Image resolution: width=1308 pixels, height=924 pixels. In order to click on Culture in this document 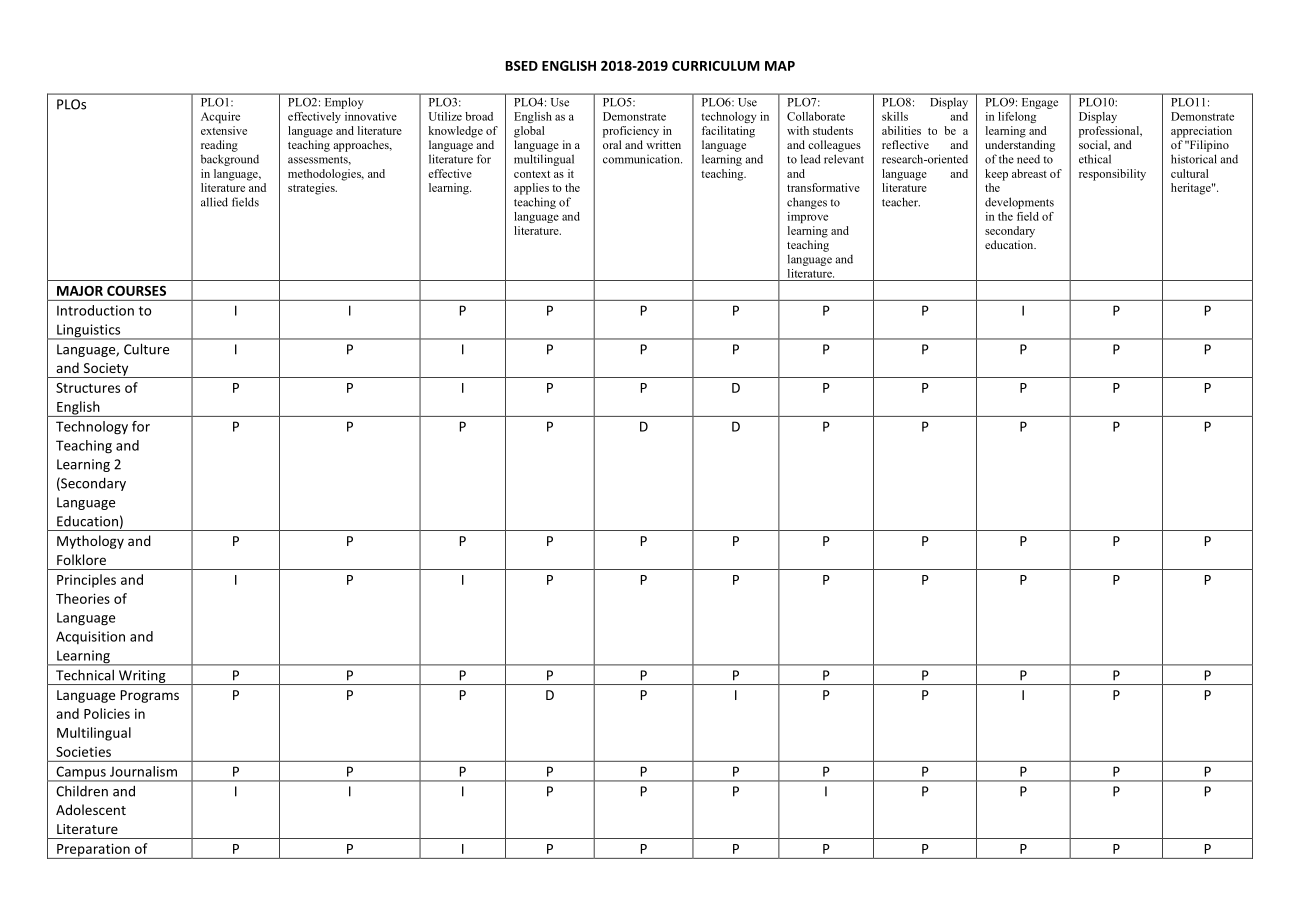, I will do `click(146, 349)`.
